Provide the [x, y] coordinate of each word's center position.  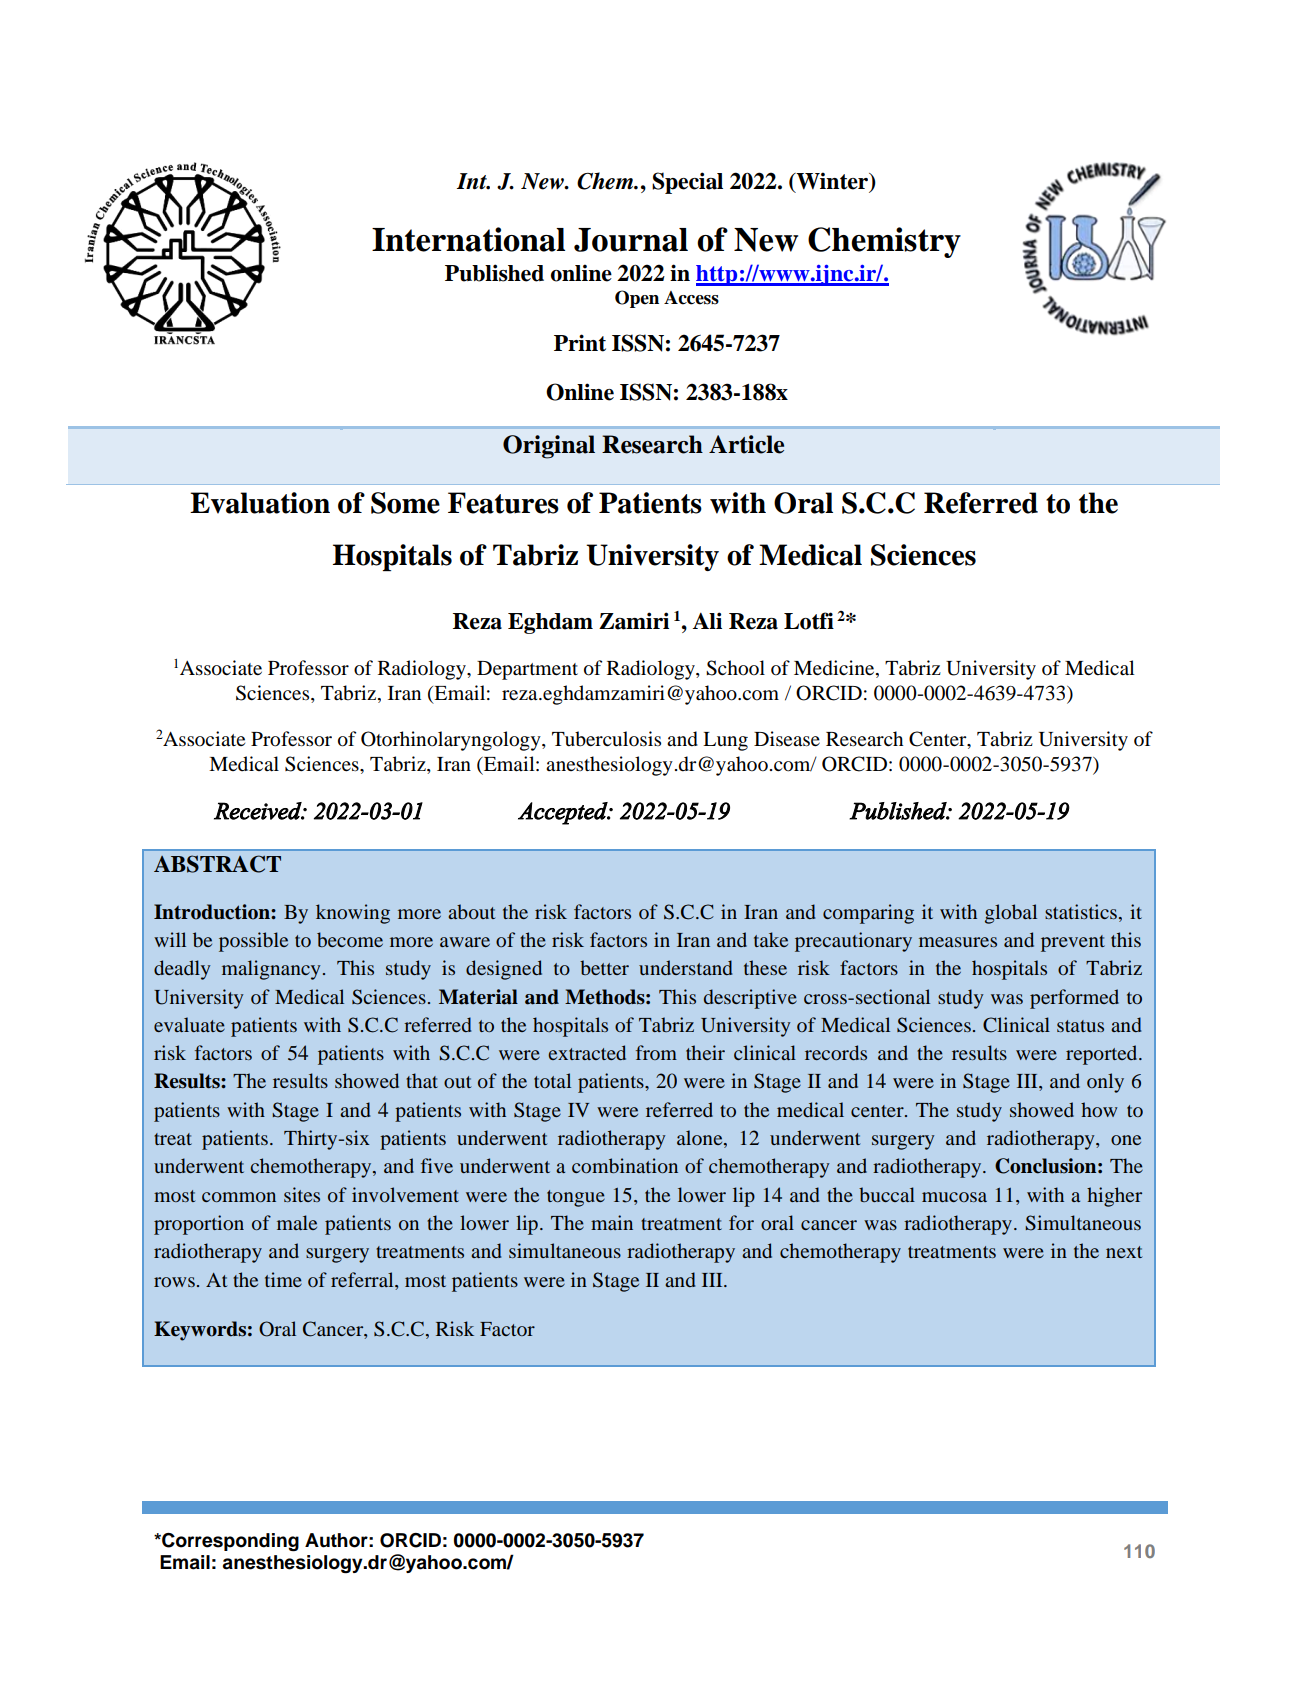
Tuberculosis [606, 739]
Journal [631, 240]
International [468, 239]
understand [685, 967]
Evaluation [260, 503]
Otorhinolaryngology [452, 741]
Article [746, 444]
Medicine [835, 669]
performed [1074, 999]
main [612, 1222]
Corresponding [229, 1542]
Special [687, 183]
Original [549, 447]
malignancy [271, 970]
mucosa [954, 1197]
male [297, 1222]
